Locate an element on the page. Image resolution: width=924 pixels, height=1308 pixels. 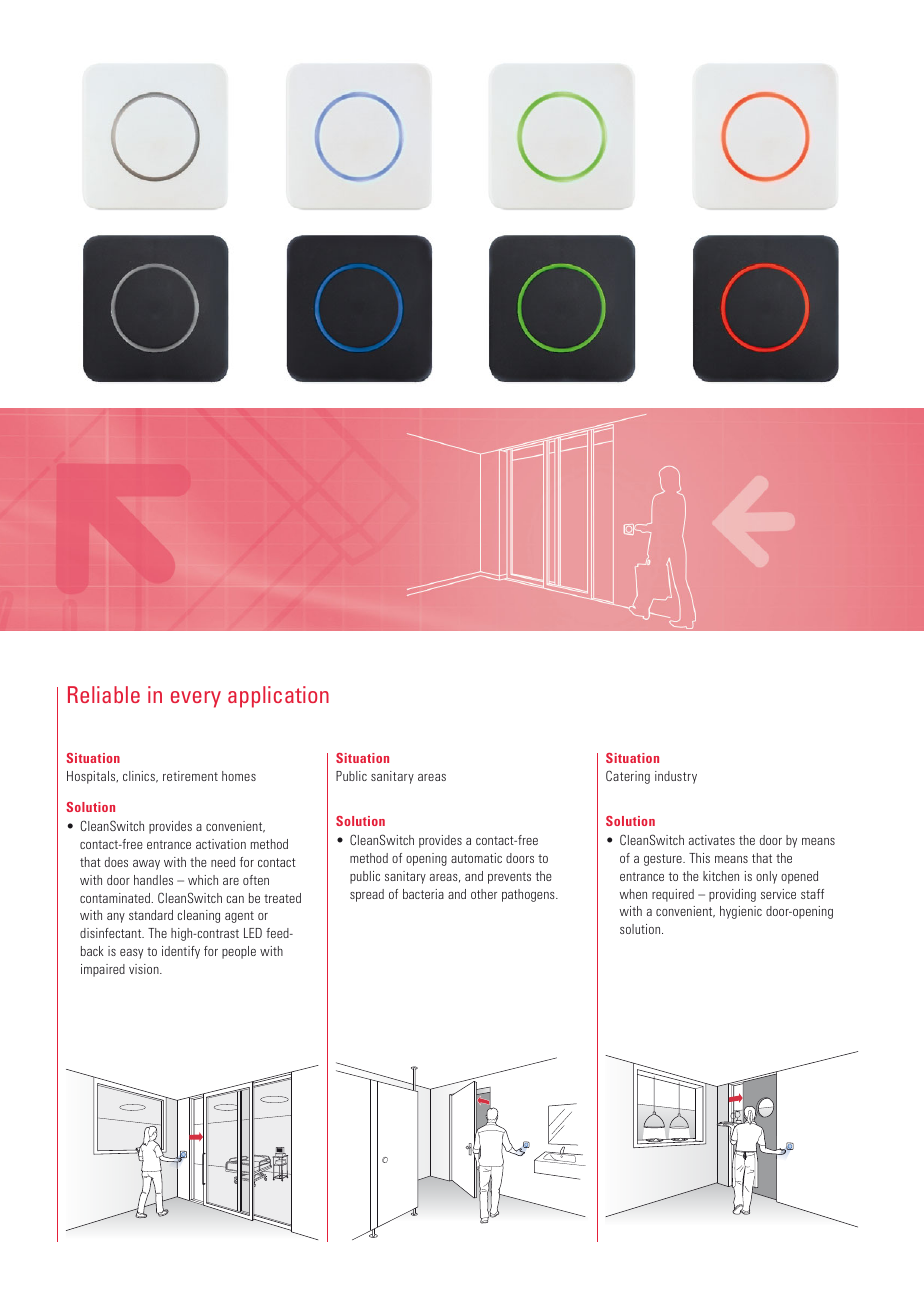
retirement is located at coordinates (190, 776).
